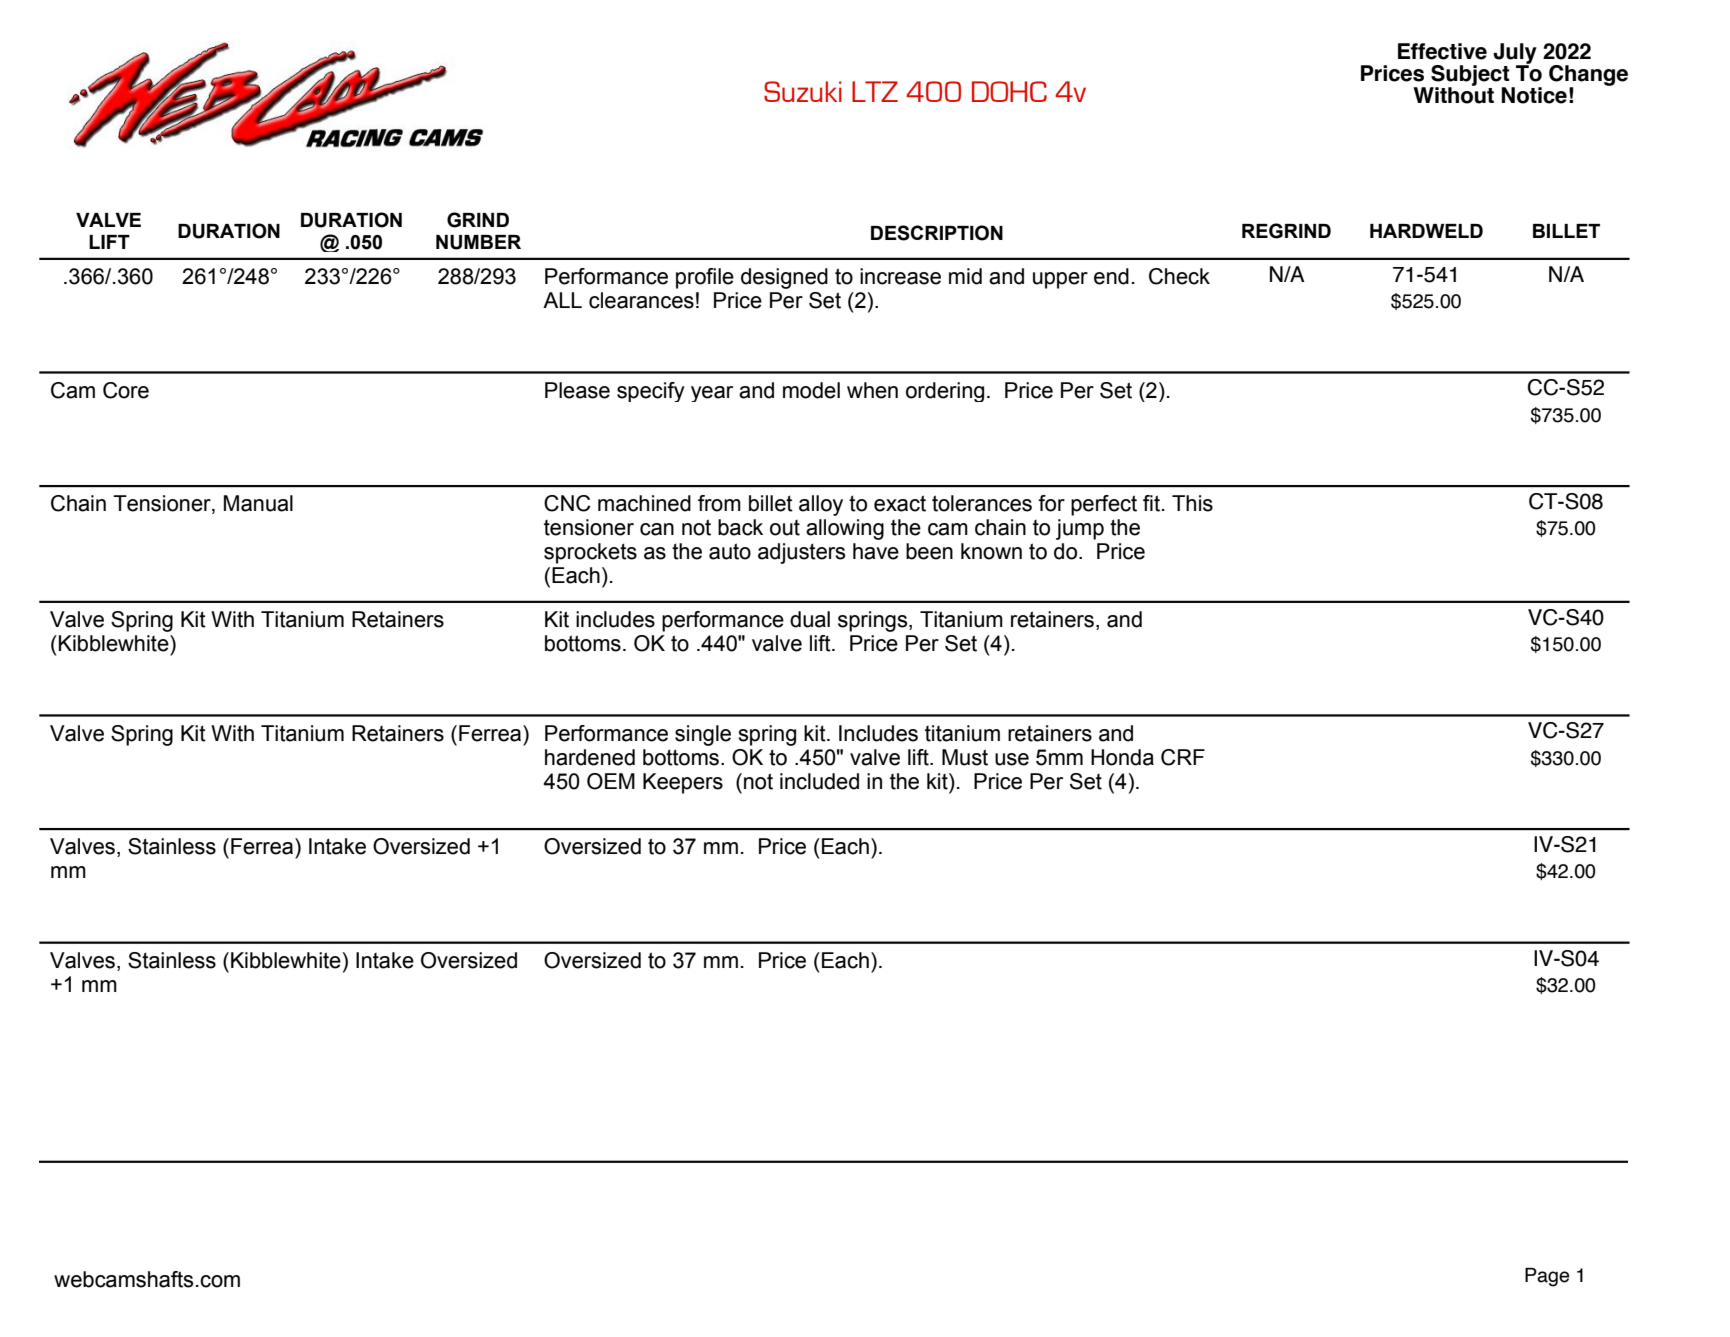  I want to click on Check, so click(1179, 276).
